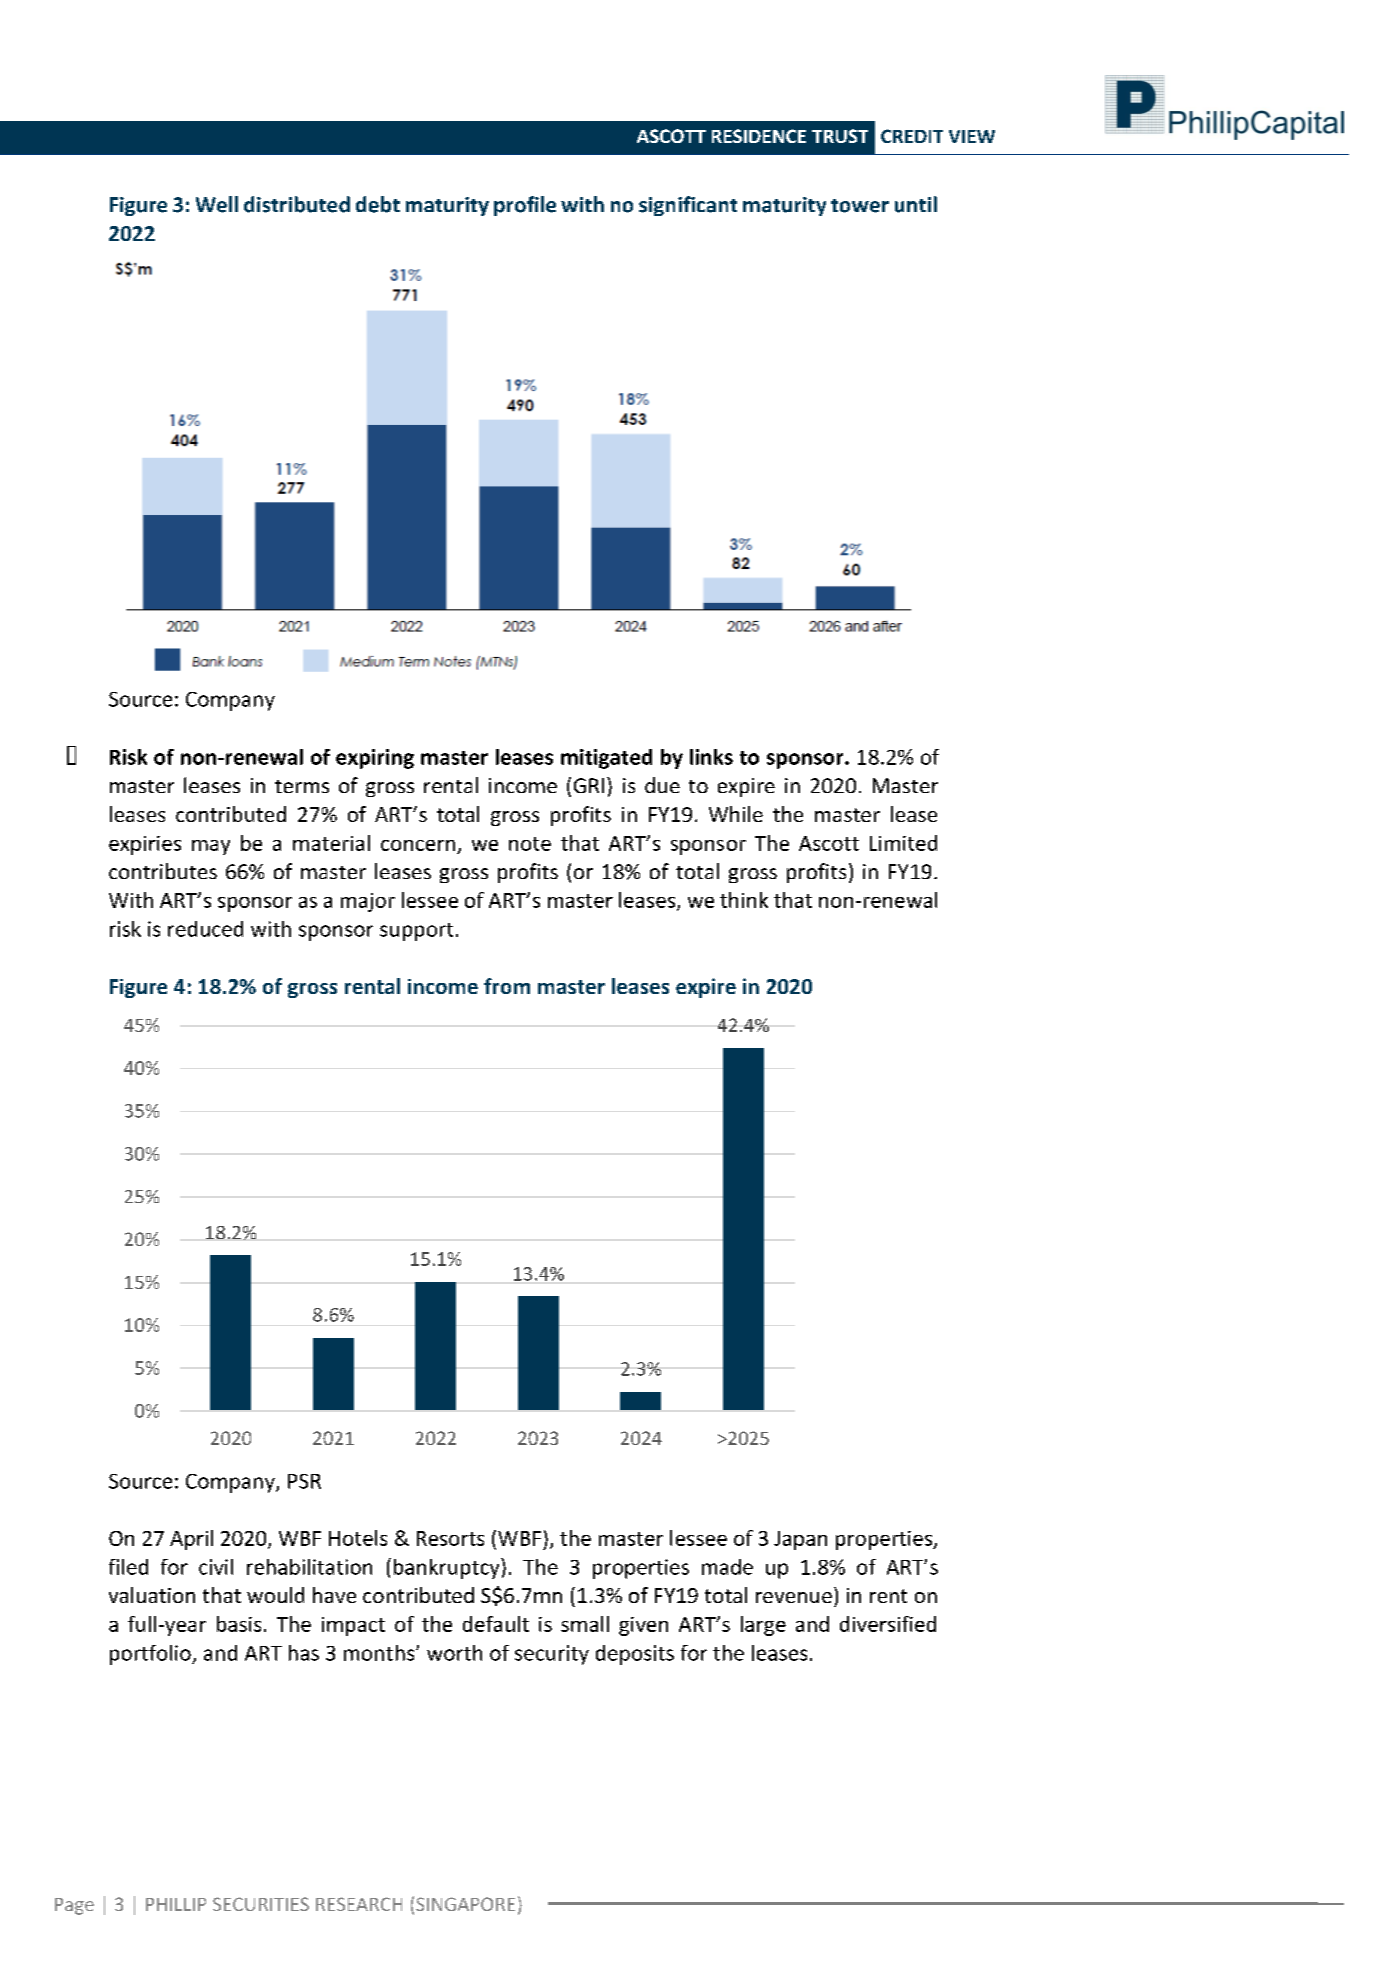 Image resolution: width=1398 pixels, height=1976 pixels. What do you see at coordinates (304, 1481) in the screenshot?
I see `PSR` at bounding box center [304, 1481].
